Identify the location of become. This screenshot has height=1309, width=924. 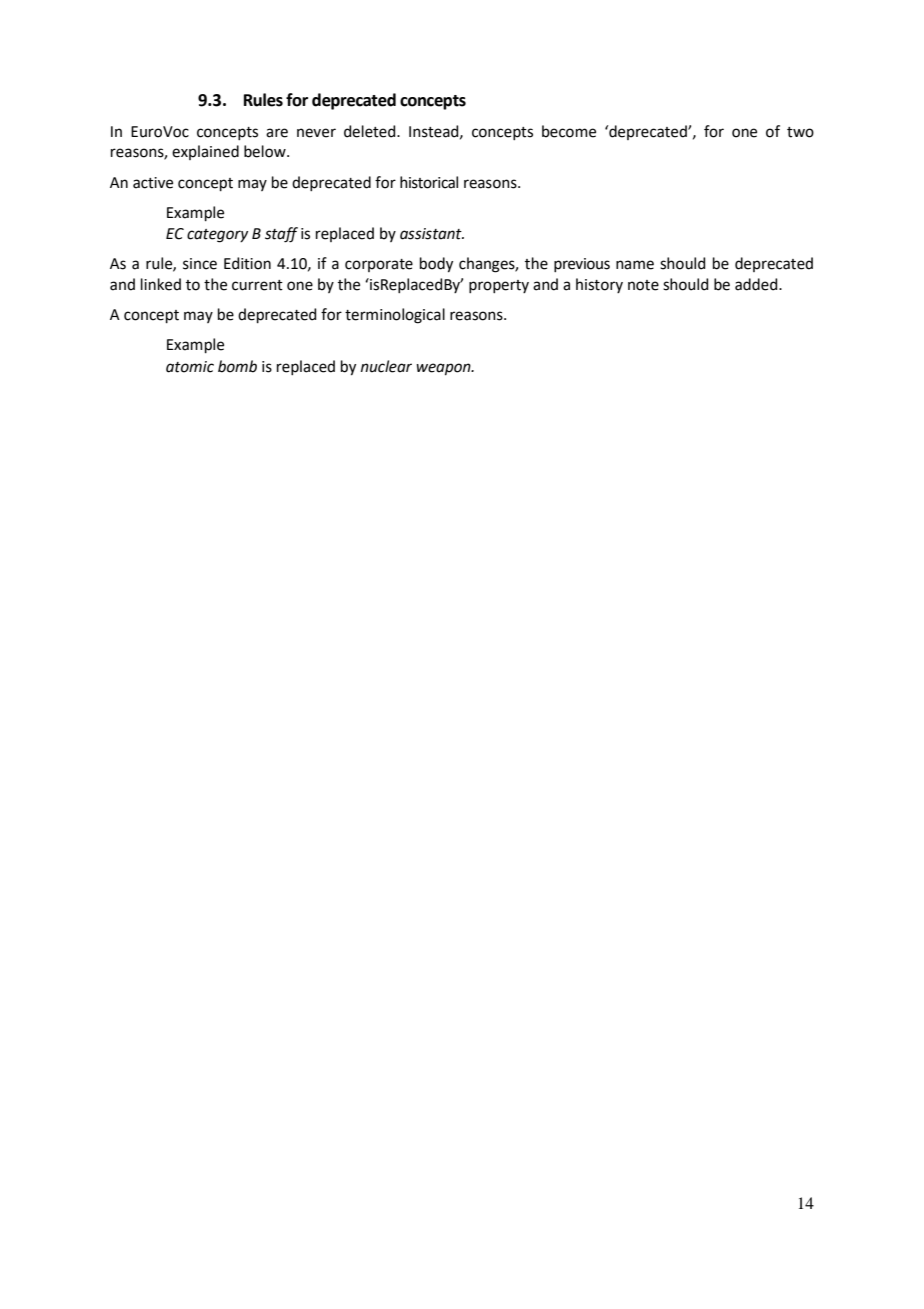
(569, 131).
